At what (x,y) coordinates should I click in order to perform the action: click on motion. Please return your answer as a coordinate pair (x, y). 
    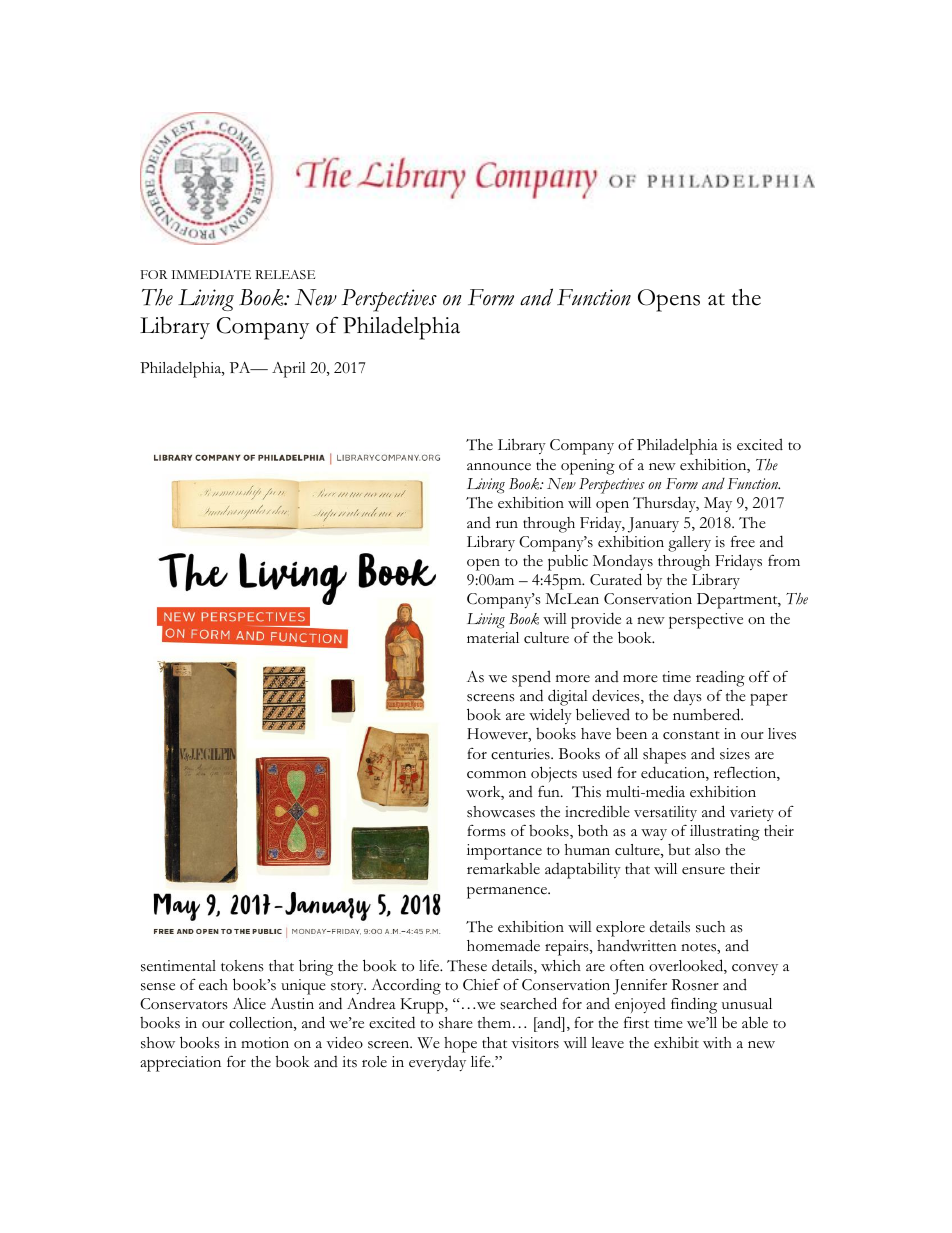
    Looking at the image, I should click on (265, 1043).
